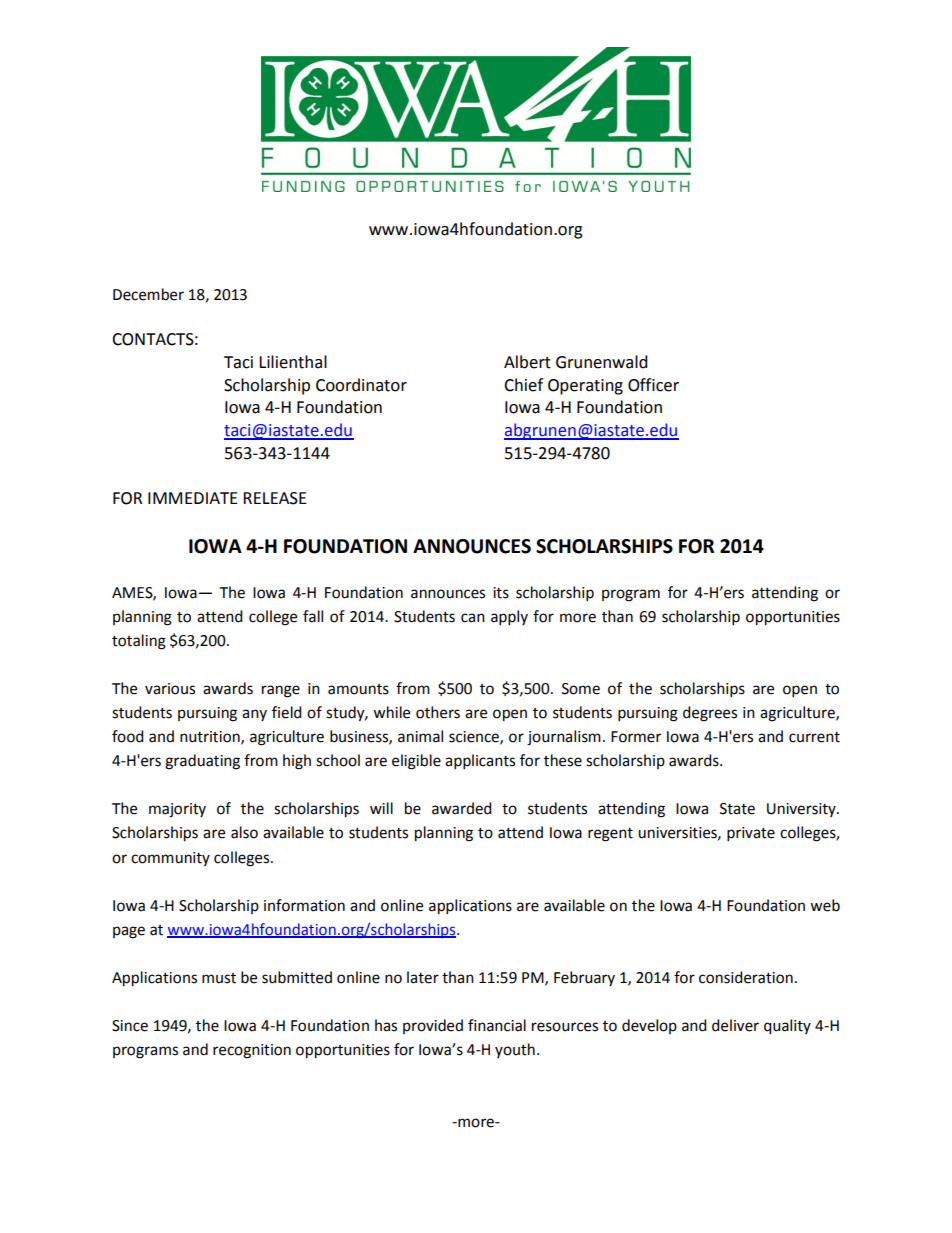 The height and width of the image is (1233, 952). What do you see at coordinates (202, 762) in the image?
I see `graduating` at bounding box center [202, 762].
